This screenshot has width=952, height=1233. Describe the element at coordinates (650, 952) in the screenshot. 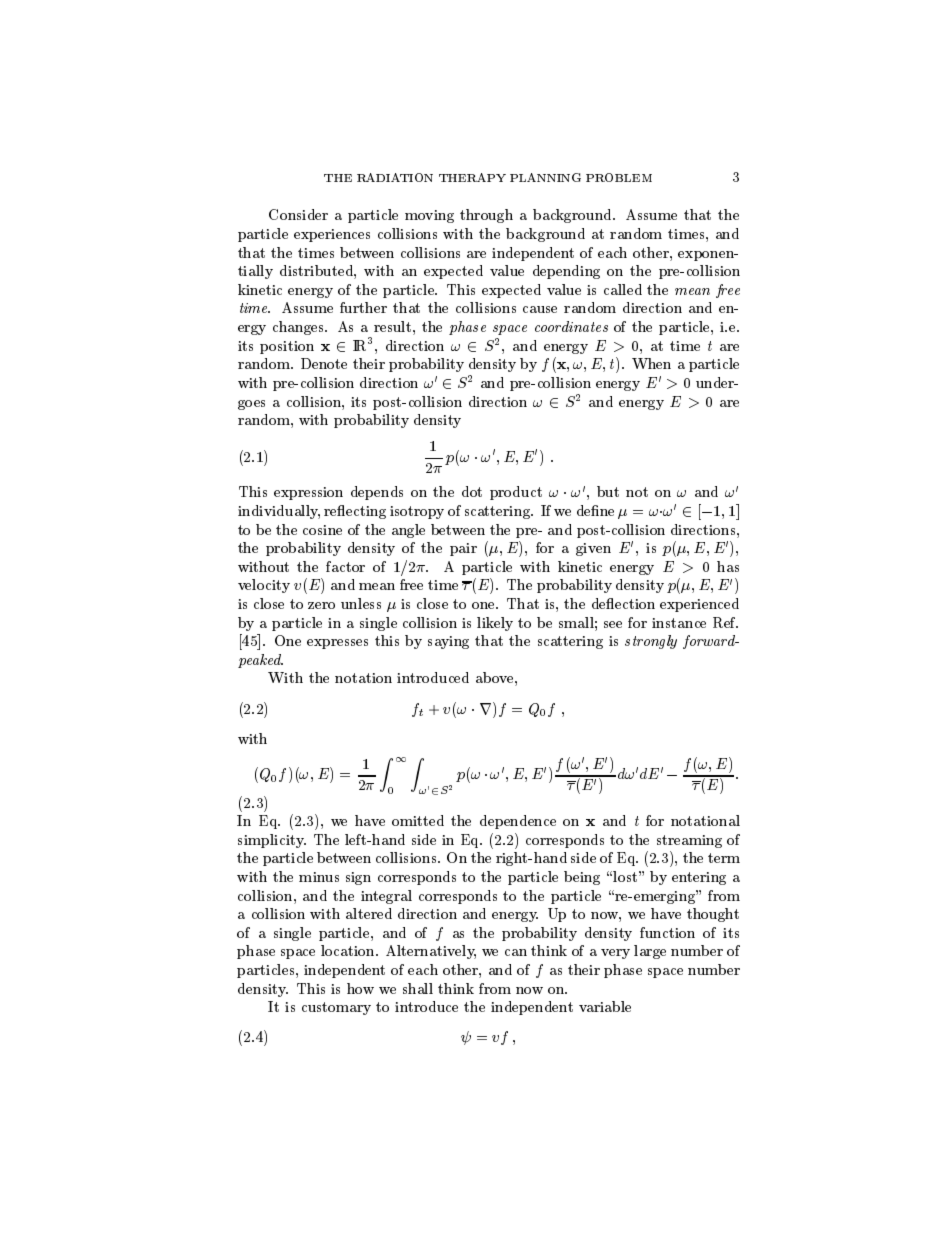

I see `large` at that location.
